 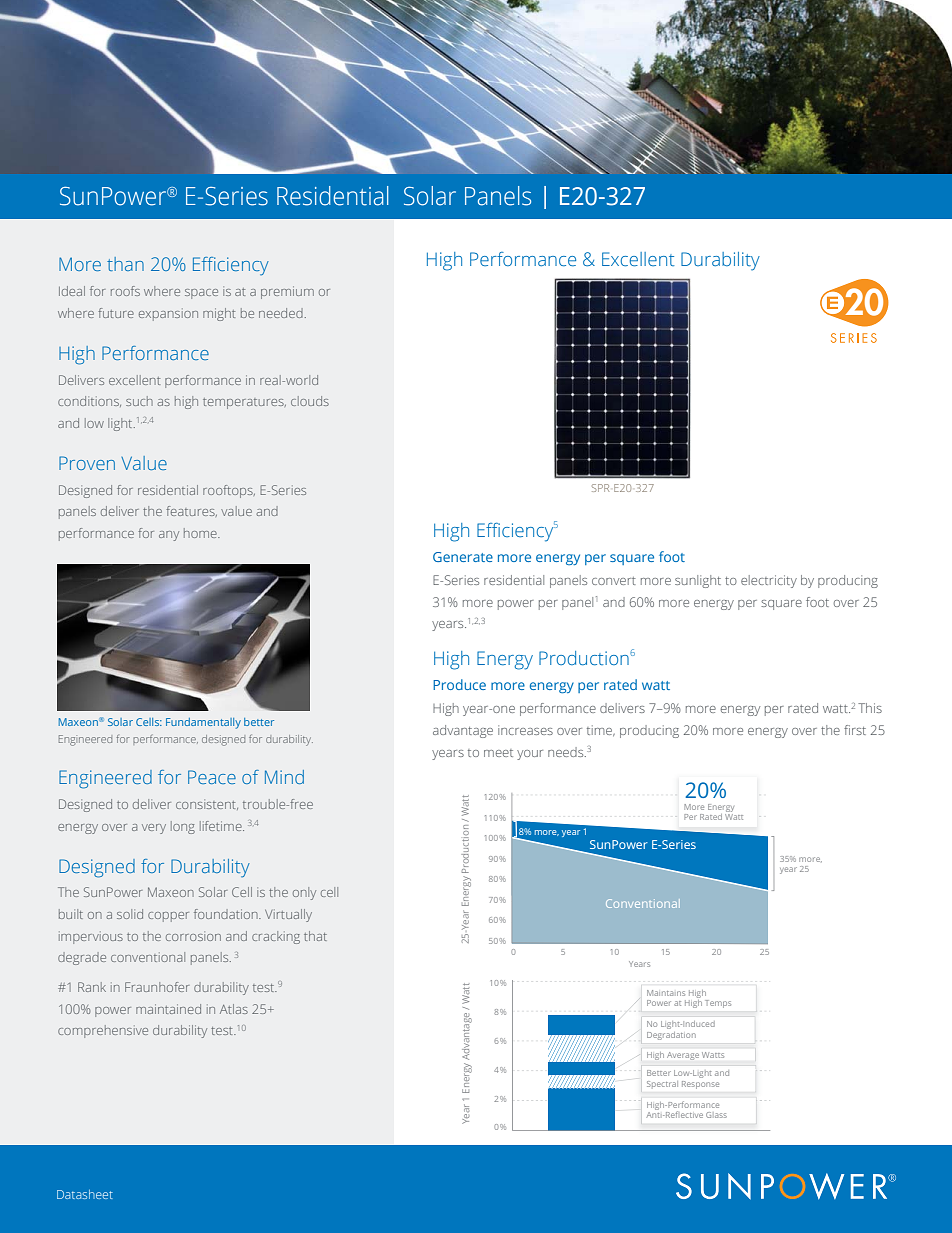 What do you see at coordinates (201, 294) in the screenshot?
I see `space` at bounding box center [201, 294].
